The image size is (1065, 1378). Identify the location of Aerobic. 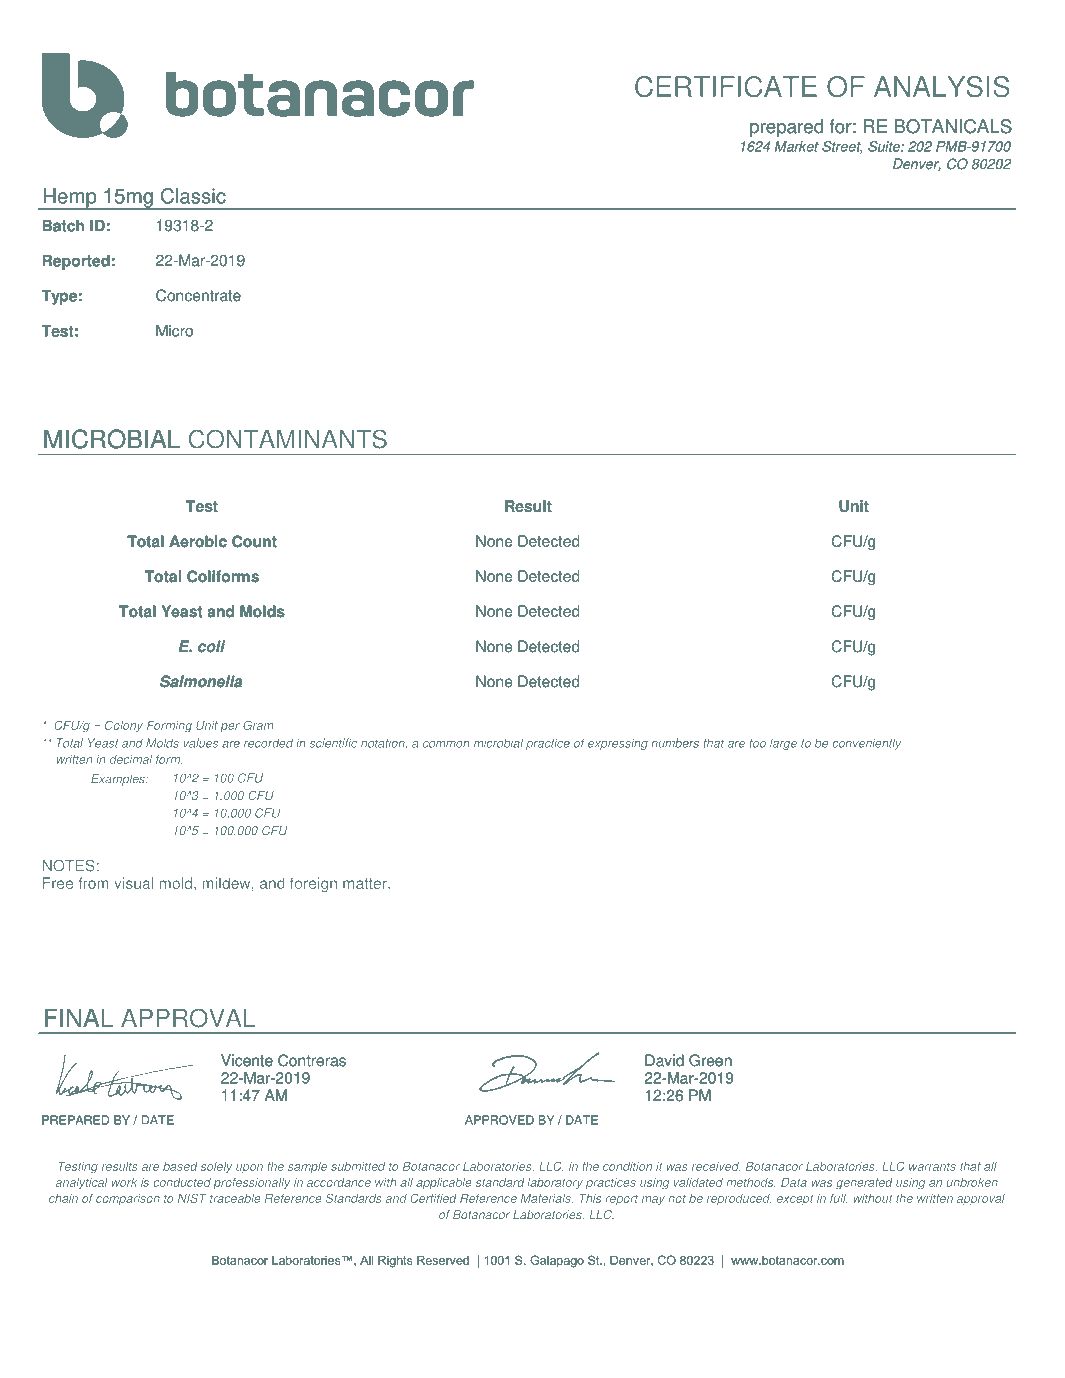
(198, 541).
